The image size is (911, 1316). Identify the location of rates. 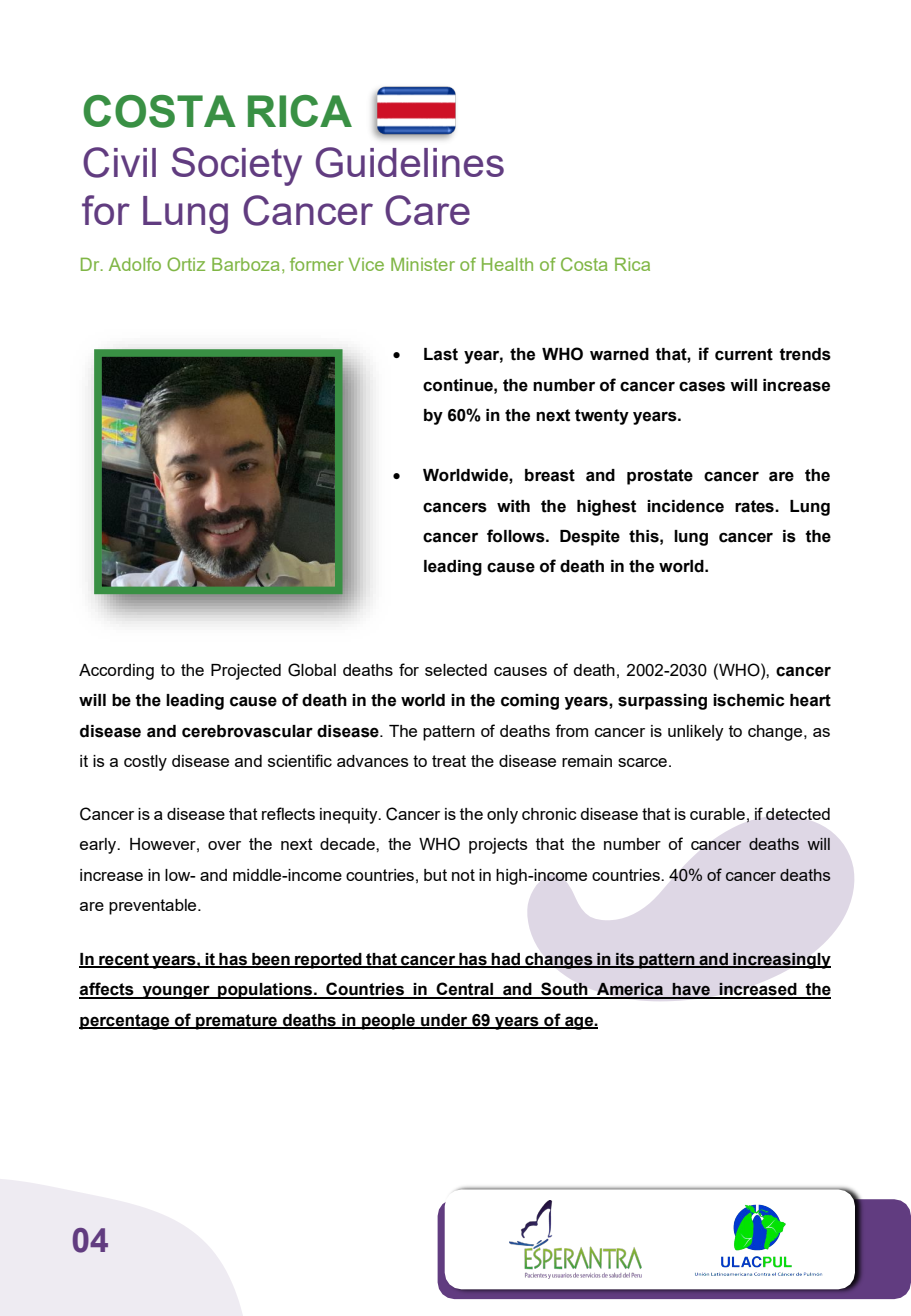
(755, 506).
